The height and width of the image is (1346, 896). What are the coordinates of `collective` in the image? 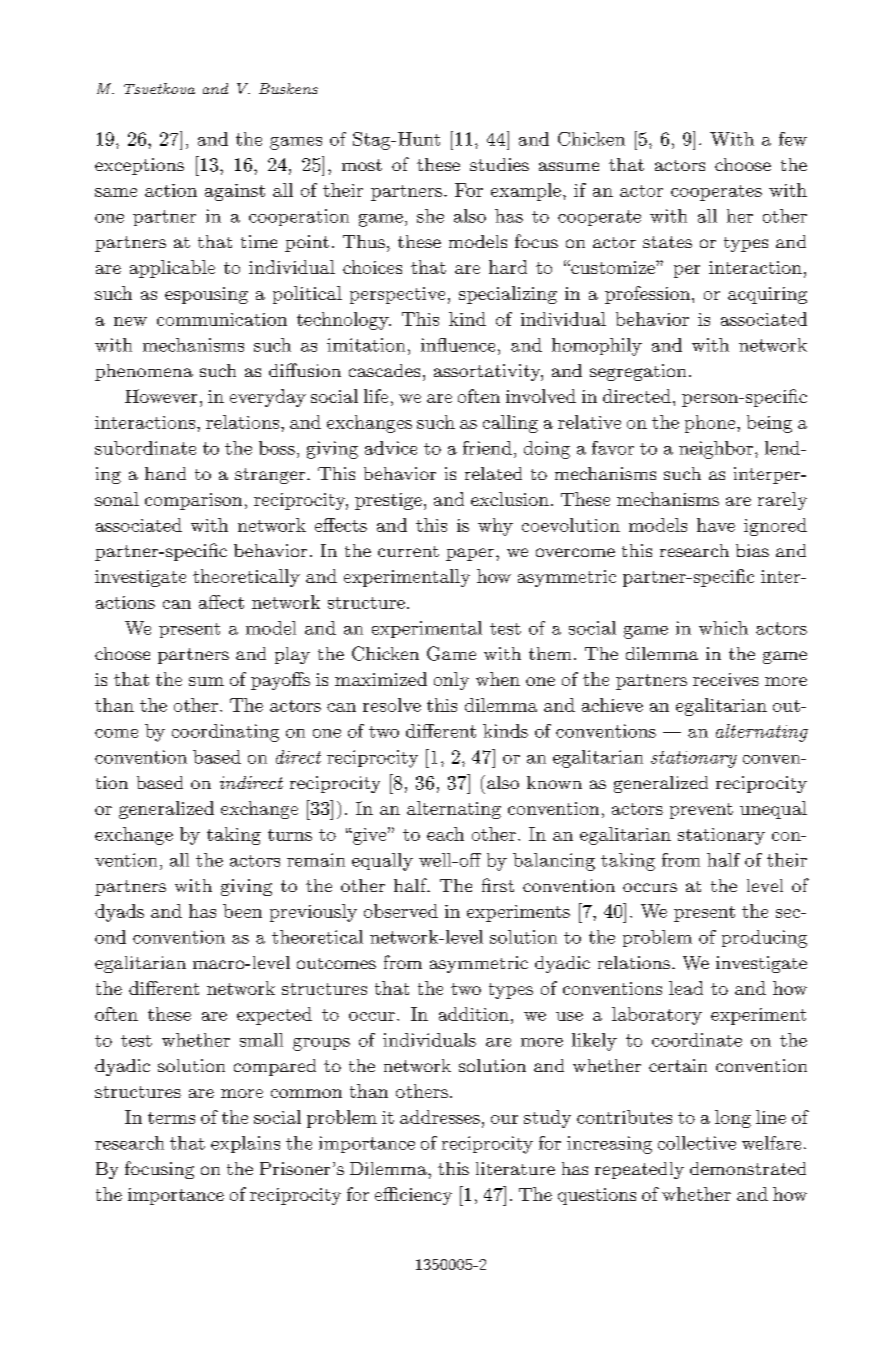 It's located at (697, 1143).
